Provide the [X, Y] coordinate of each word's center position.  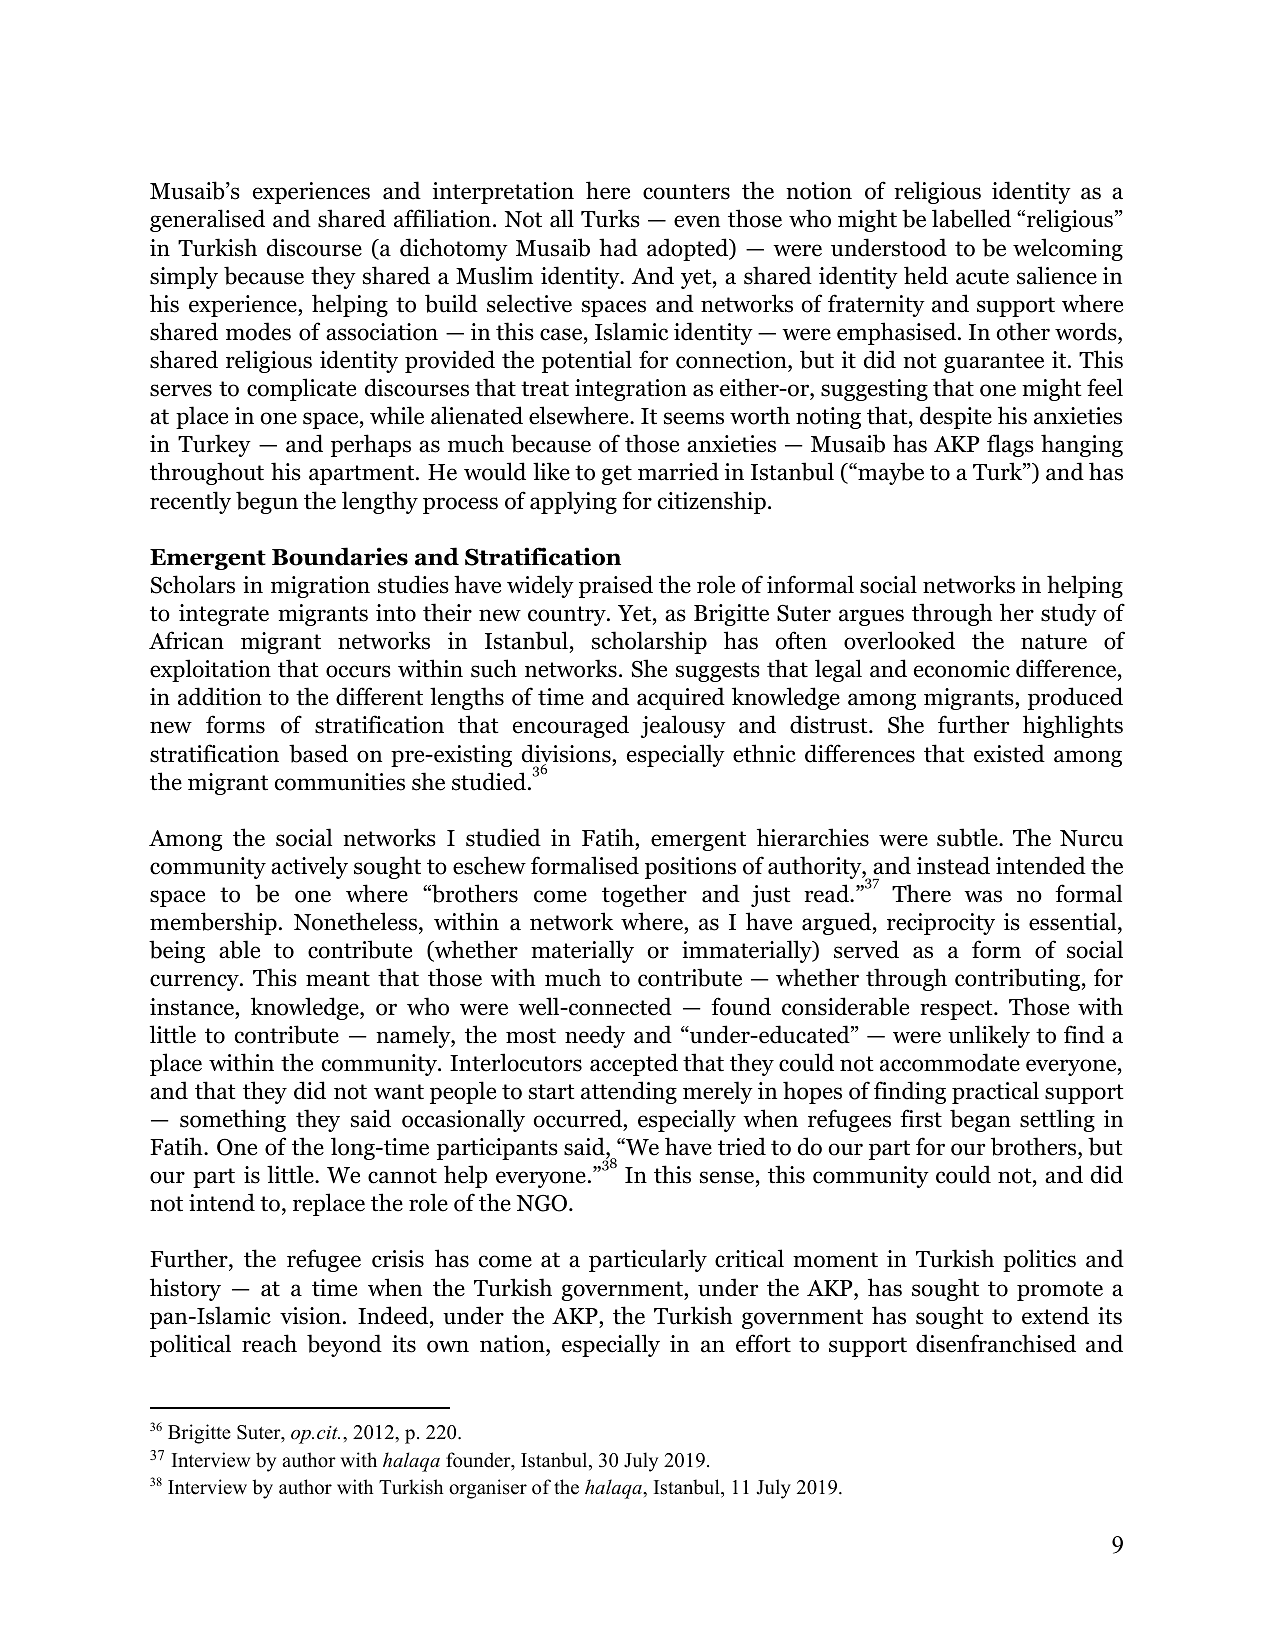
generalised [207, 220]
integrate [224, 615]
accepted [634, 1064]
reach [269, 1343]
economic [962, 669]
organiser [488, 1489]
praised [616, 586]
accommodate [950, 1062]
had [618, 247]
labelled [971, 218]
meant [338, 979]
